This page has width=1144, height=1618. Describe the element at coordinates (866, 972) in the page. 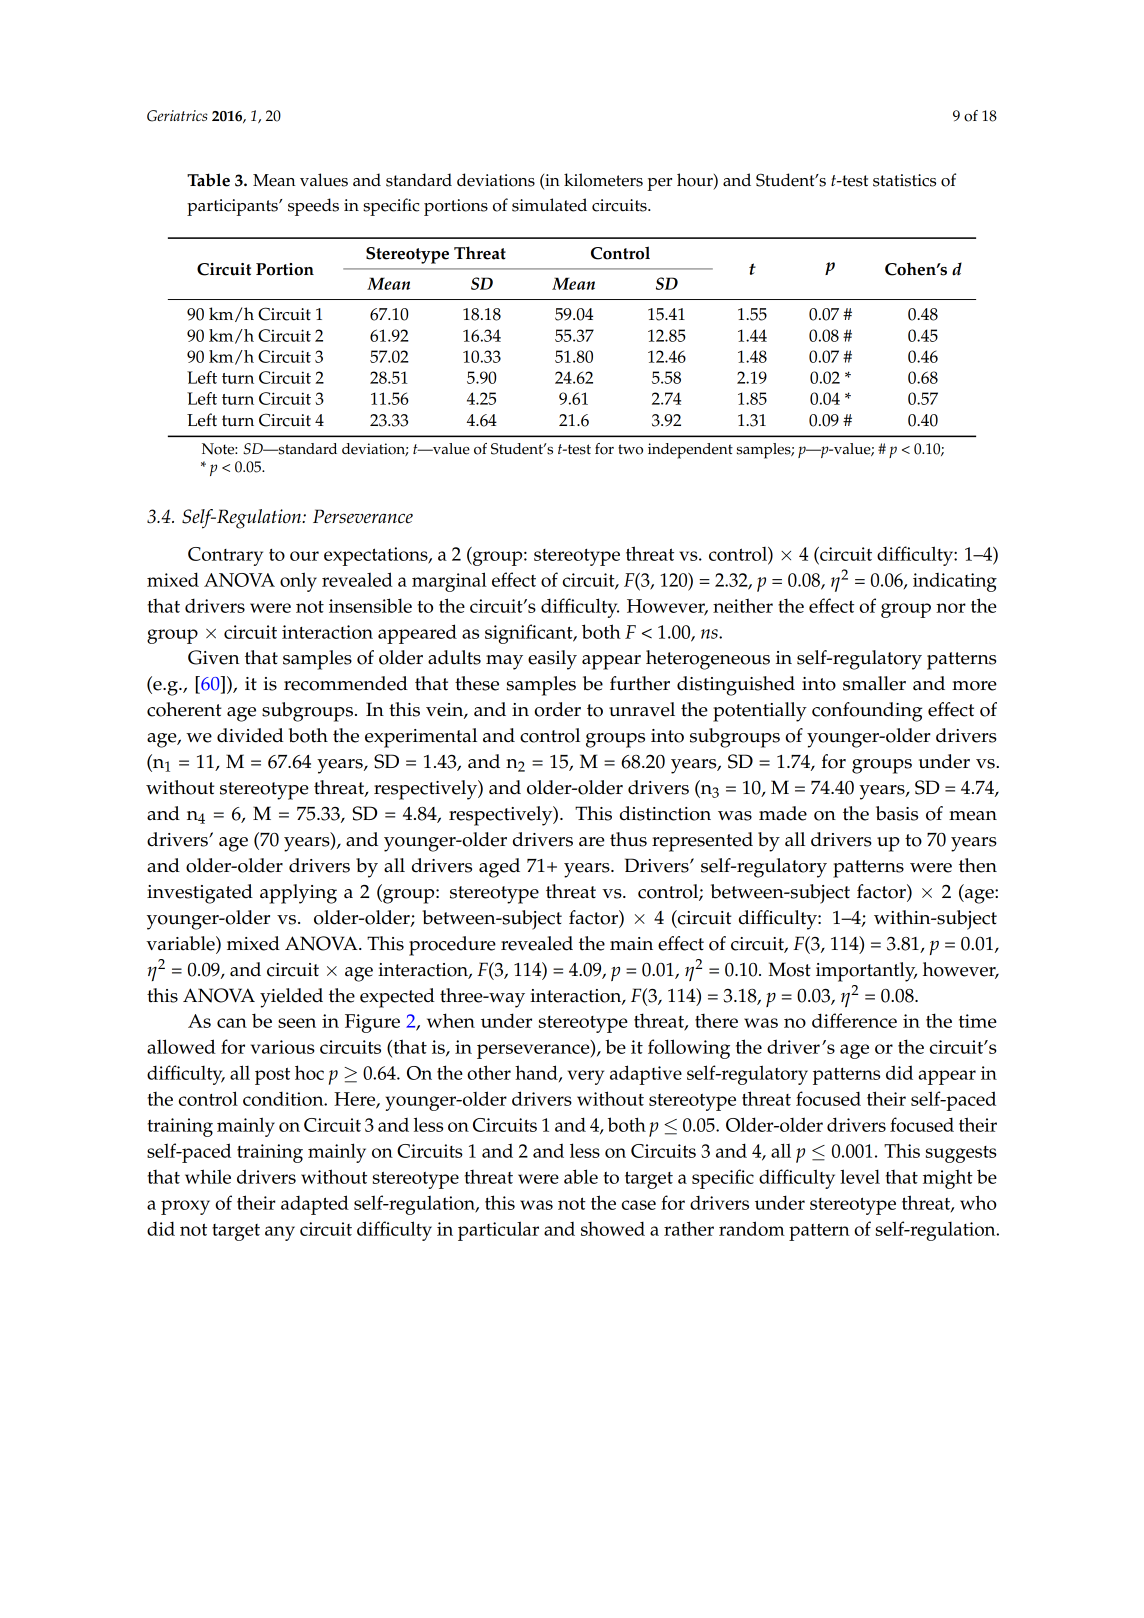

I see `importantly` at that location.
